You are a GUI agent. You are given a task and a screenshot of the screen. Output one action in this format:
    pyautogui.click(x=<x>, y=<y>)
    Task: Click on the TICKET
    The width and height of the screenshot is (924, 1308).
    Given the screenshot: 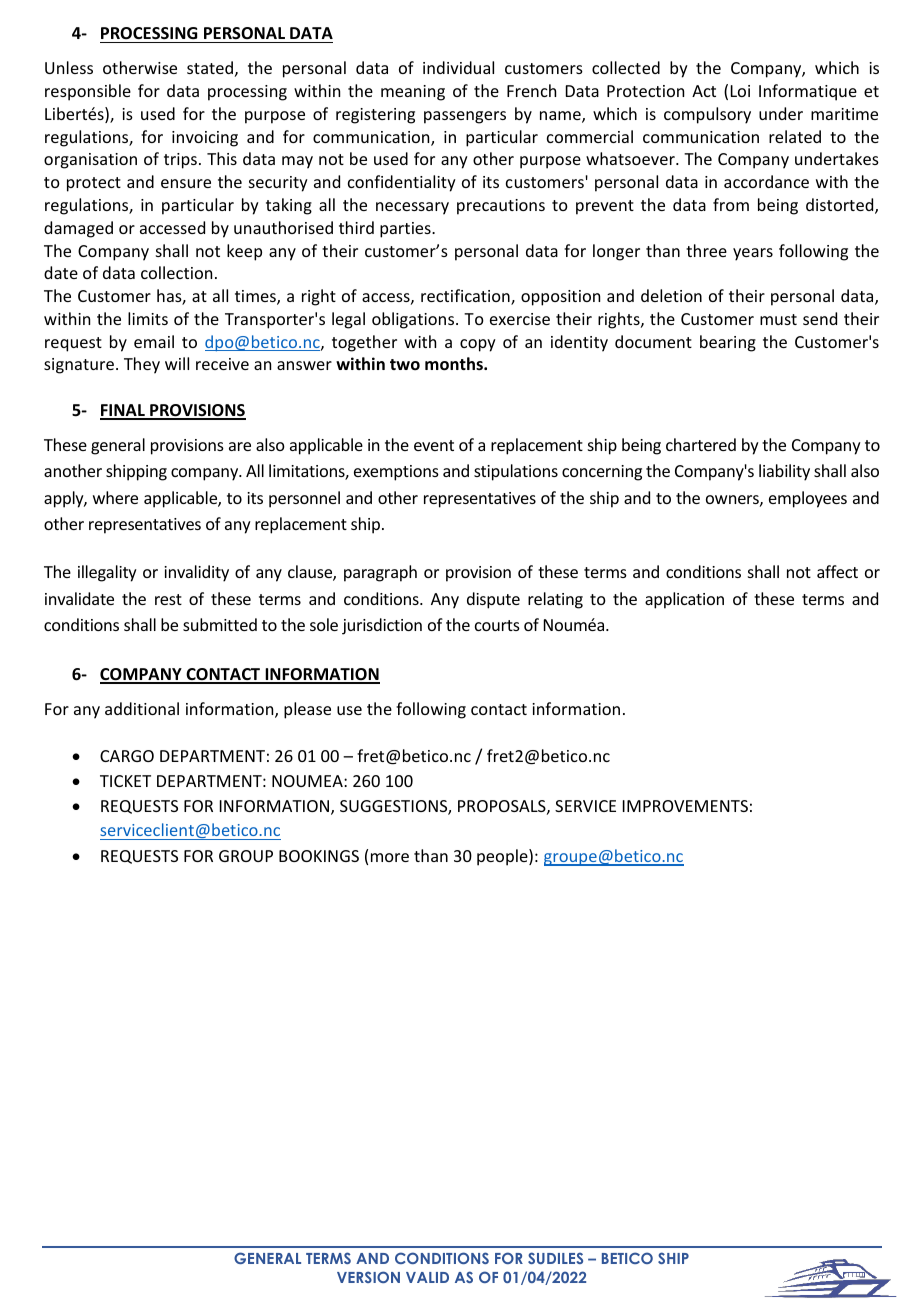 What is the action you would take?
    pyautogui.click(x=125, y=781)
